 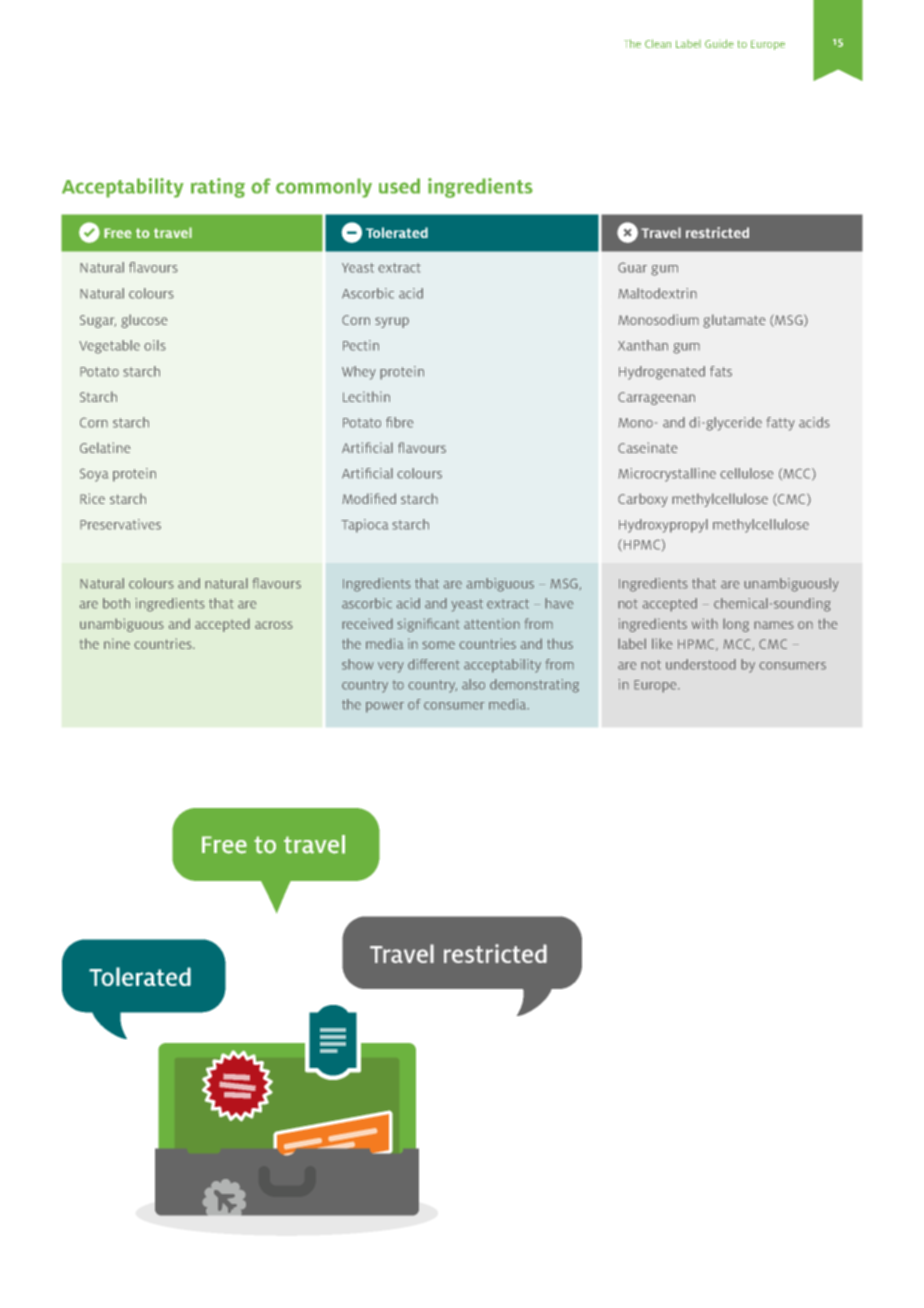 What do you see at coordinates (719, 43) in the page?
I see `Guide` at bounding box center [719, 43].
